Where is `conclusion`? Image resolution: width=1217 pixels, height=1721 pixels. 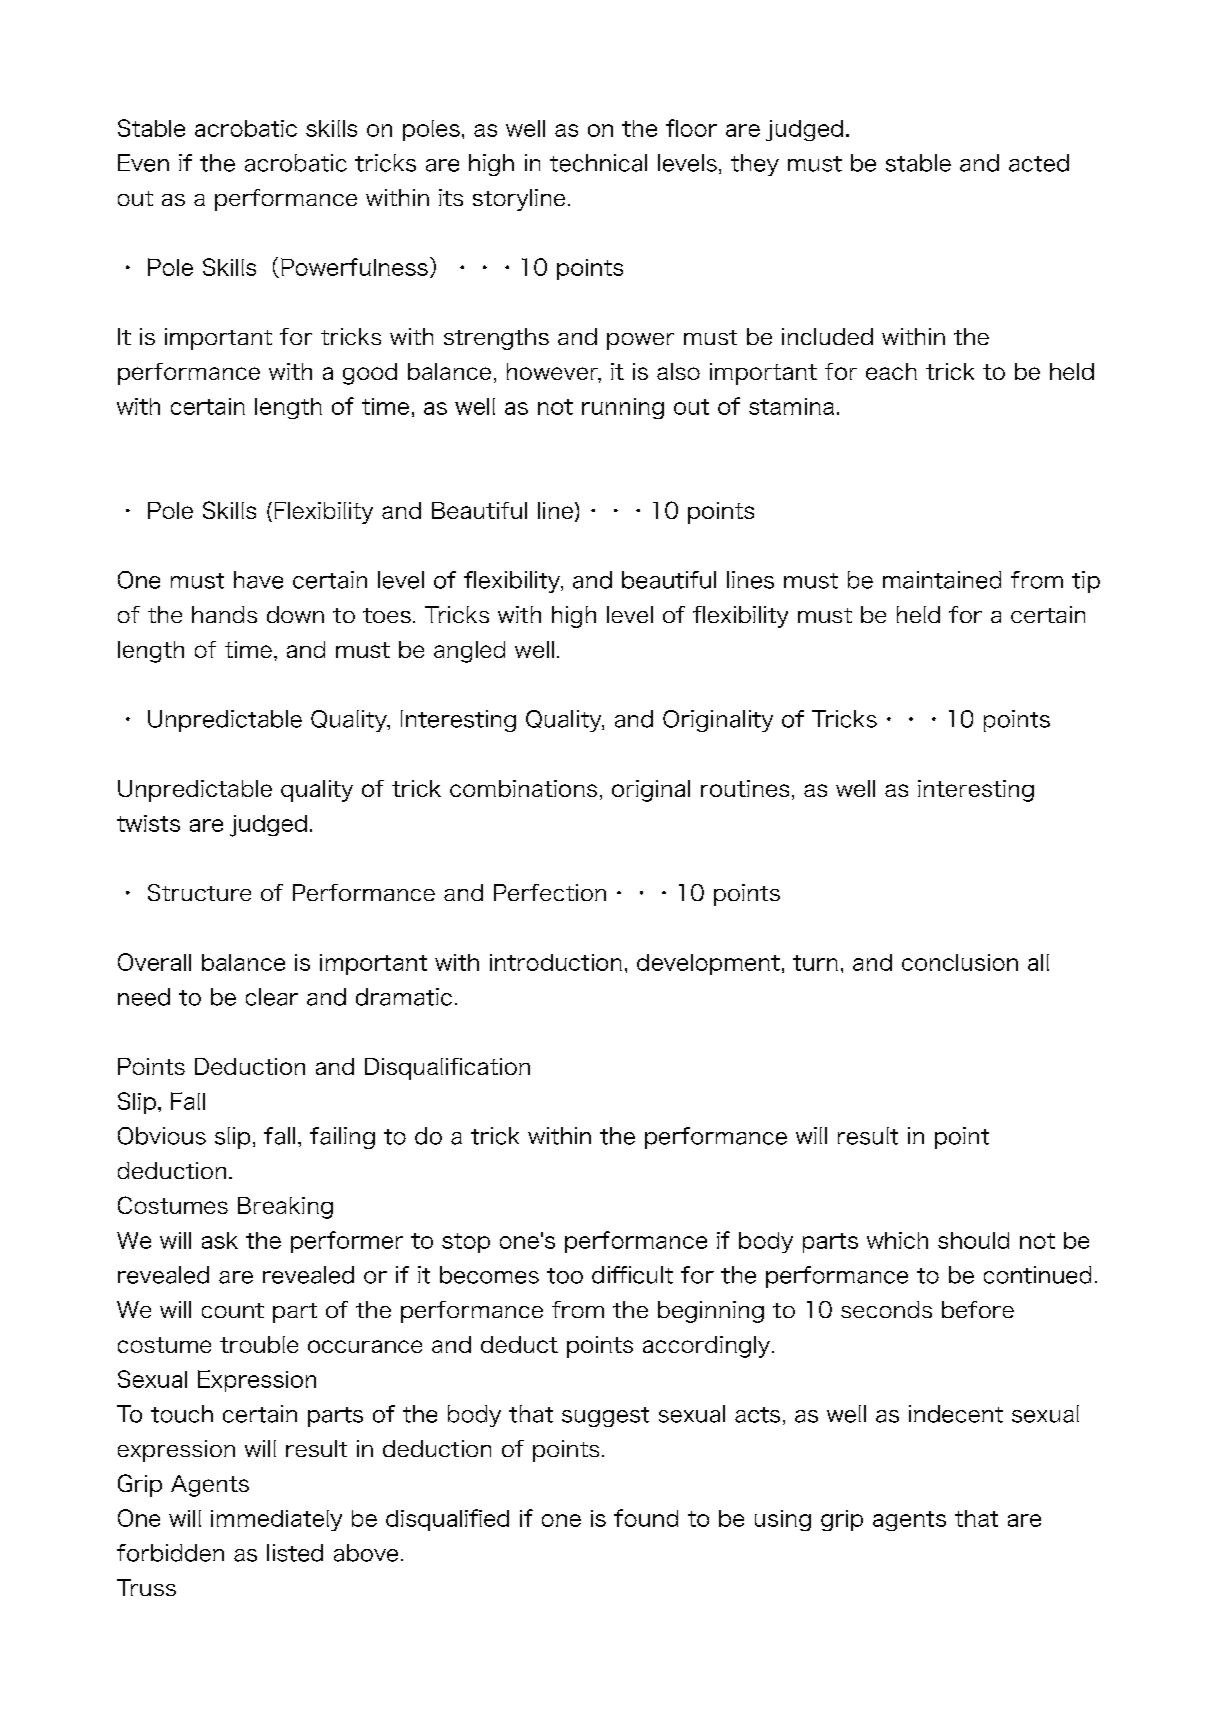 conclusion is located at coordinates (960, 962).
